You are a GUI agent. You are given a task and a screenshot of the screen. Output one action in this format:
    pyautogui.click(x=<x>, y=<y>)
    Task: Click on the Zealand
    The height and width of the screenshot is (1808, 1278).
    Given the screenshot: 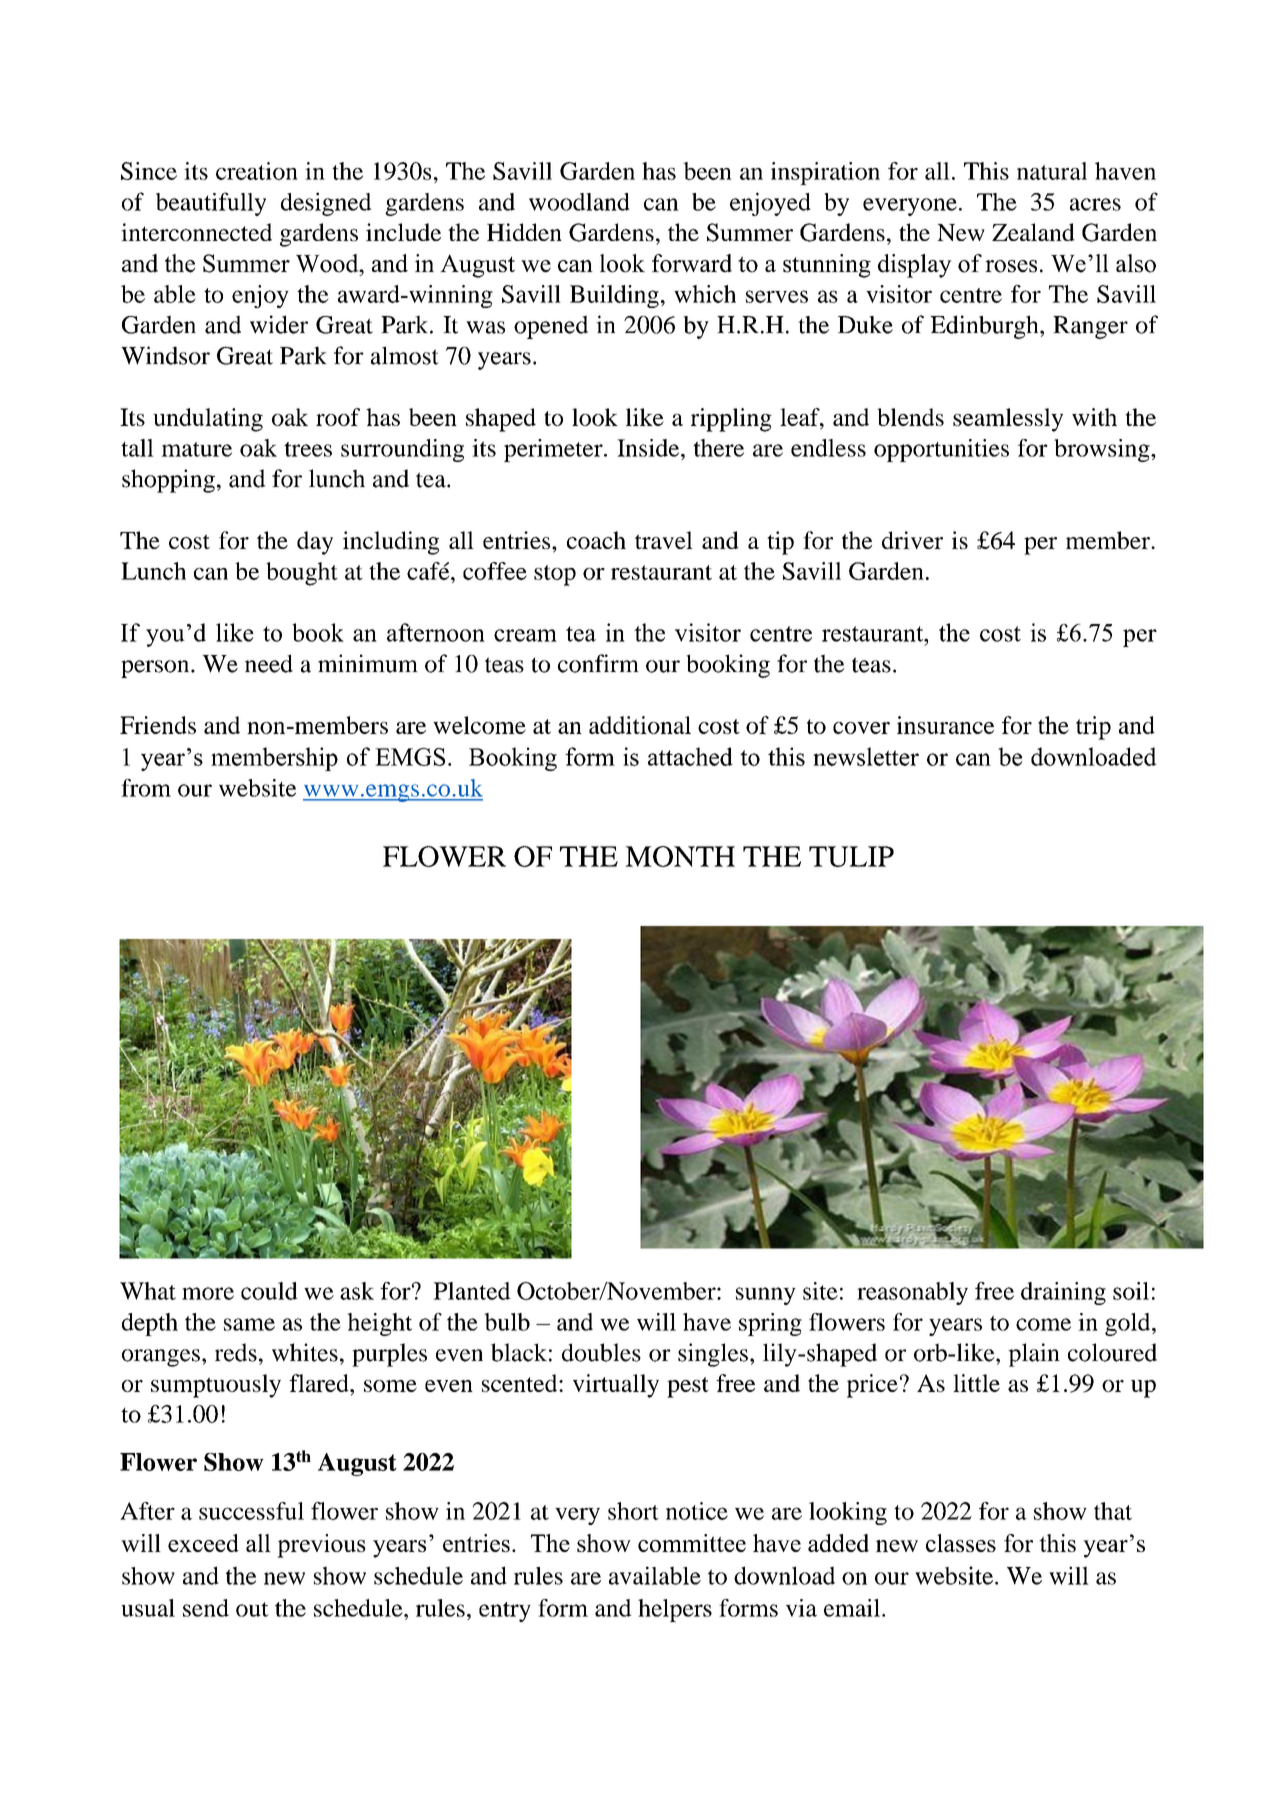 What is the action you would take?
    pyautogui.click(x=1033, y=232)
